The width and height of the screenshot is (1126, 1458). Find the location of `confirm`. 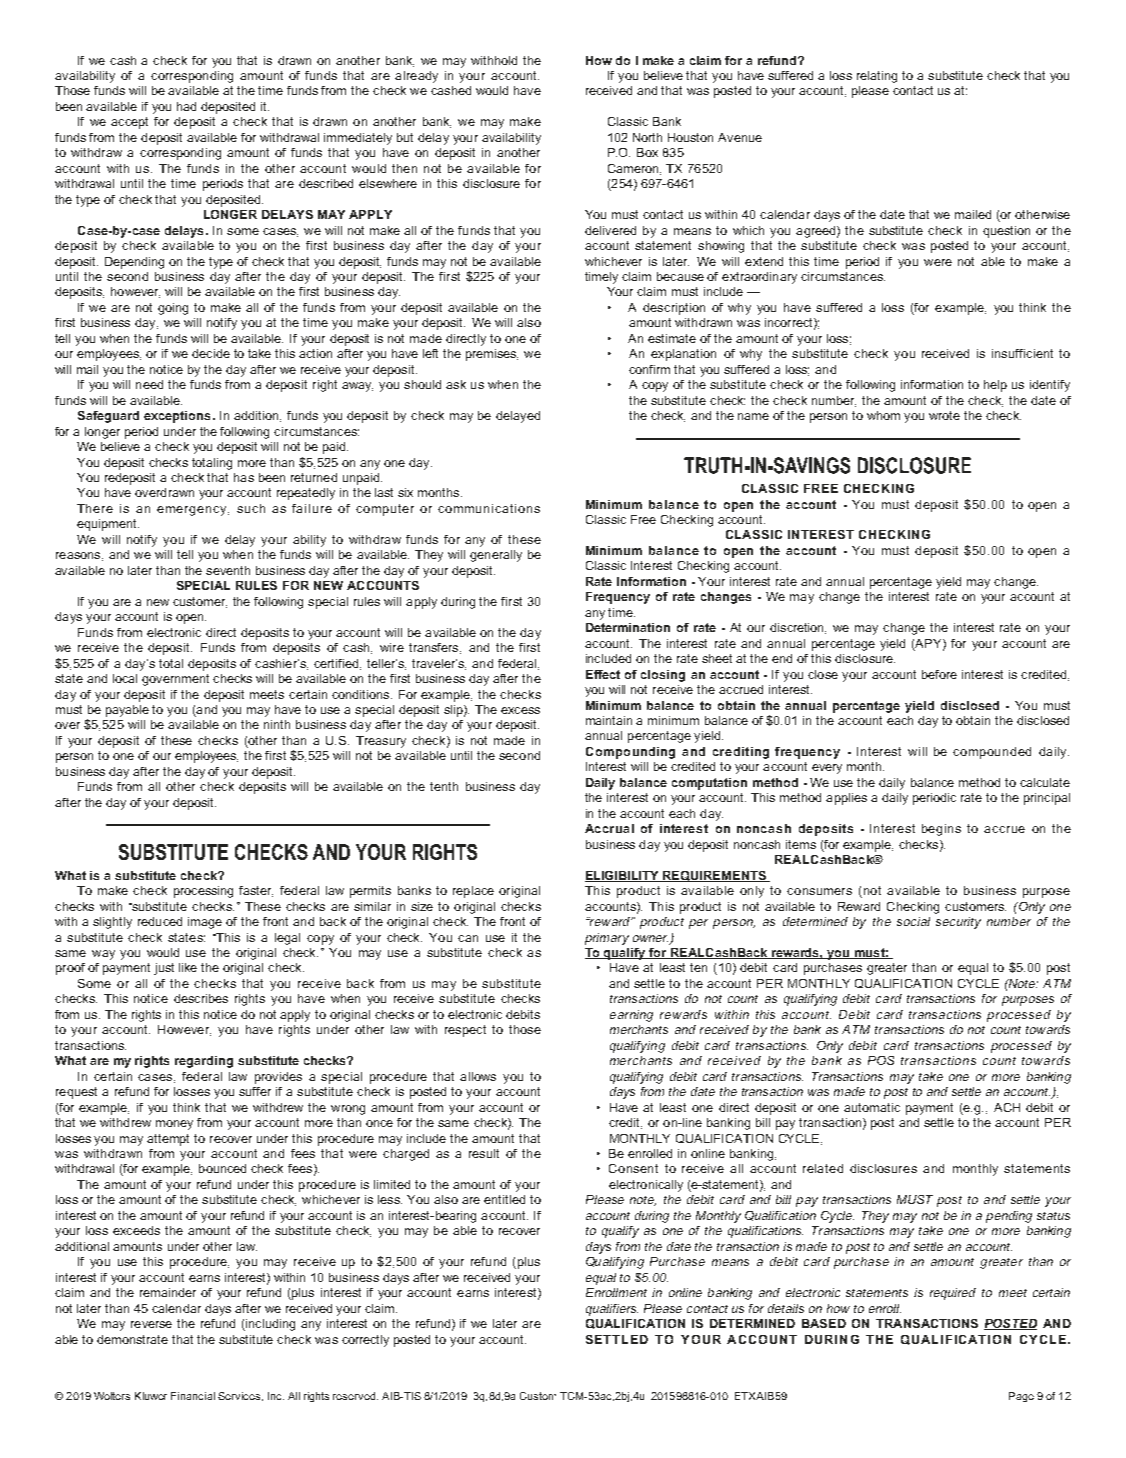

confirm is located at coordinates (649, 369).
